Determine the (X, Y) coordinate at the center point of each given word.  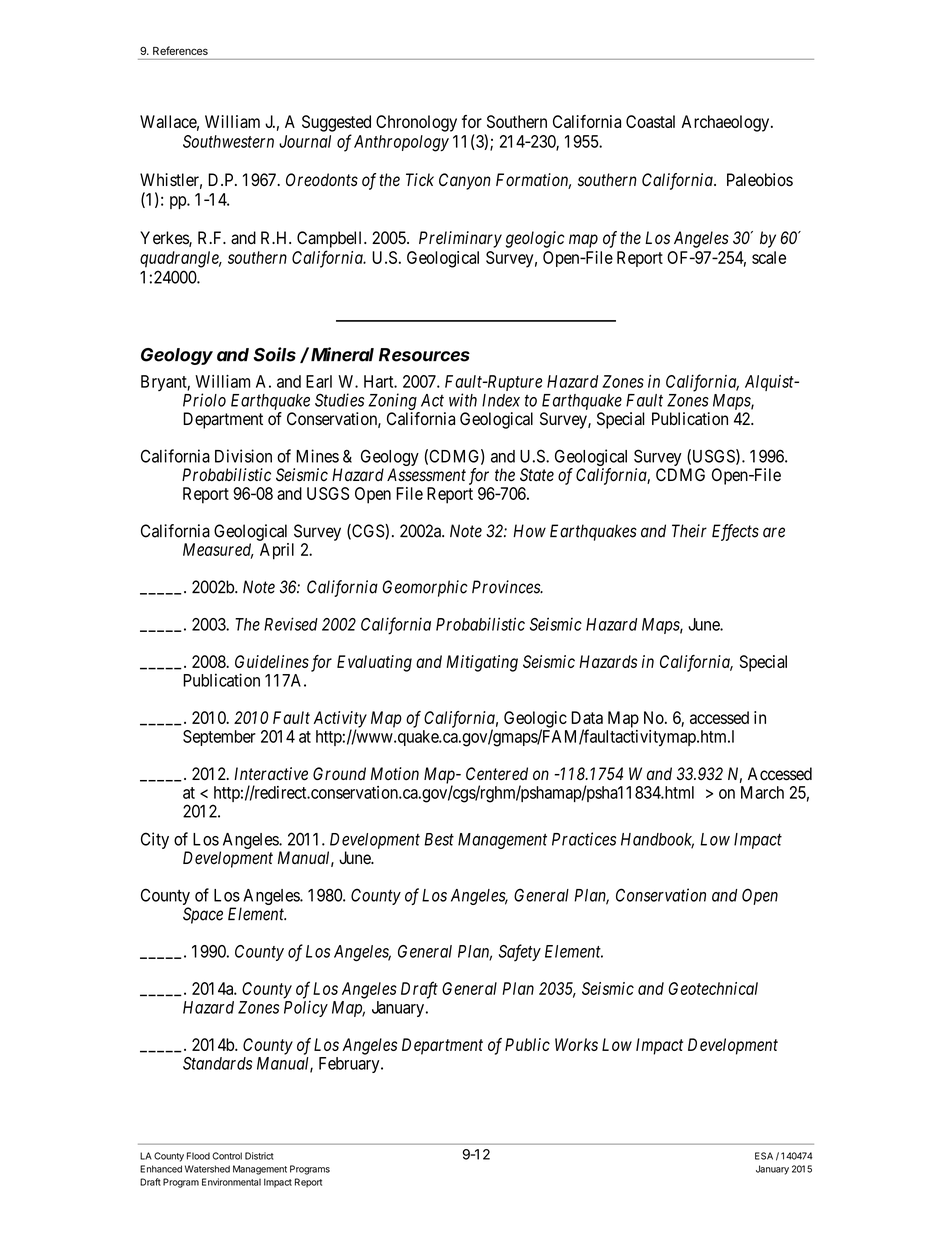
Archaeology (726, 123)
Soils (274, 354)
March (762, 792)
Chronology (416, 123)
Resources (424, 355)
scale (769, 257)
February (350, 1065)
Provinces (507, 587)
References (180, 50)
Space (203, 915)
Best (439, 839)
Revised (291, 624)
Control (227, 1156)
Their (689, 531)
